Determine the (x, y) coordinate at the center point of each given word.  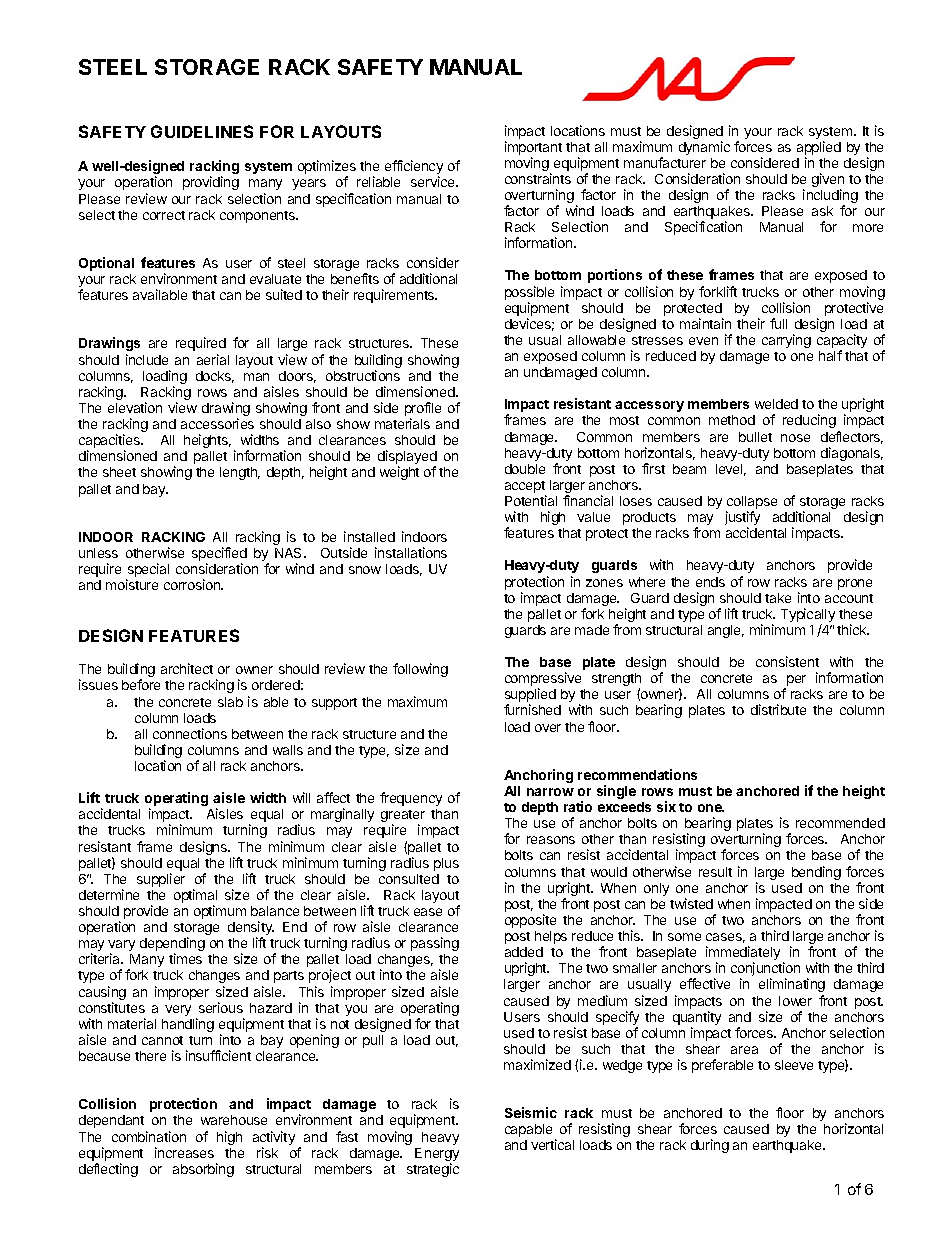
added (524, 952)
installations (411, 552)
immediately (743, 954)
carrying (786, 341)
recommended (840, 823)
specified (219, 555)
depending (172, 945)
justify (742, 519)
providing (211, 183)
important (533, 148)
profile (423, 410)
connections (190, 733)
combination (149, 1136)
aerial (213, 359)
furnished (532, 709)
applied (819, 148)
